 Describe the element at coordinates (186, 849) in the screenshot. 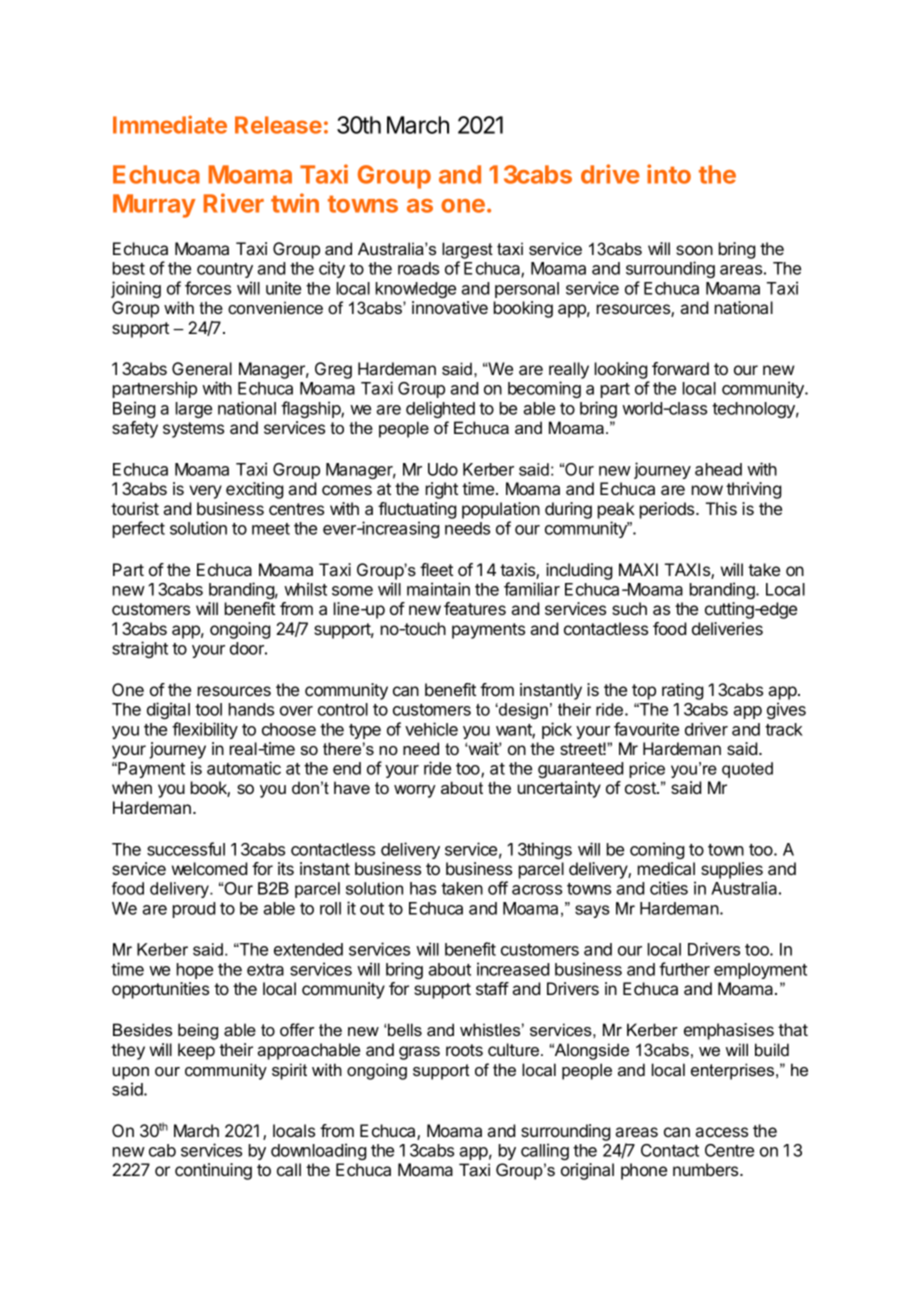

I see `successful` at that location.
